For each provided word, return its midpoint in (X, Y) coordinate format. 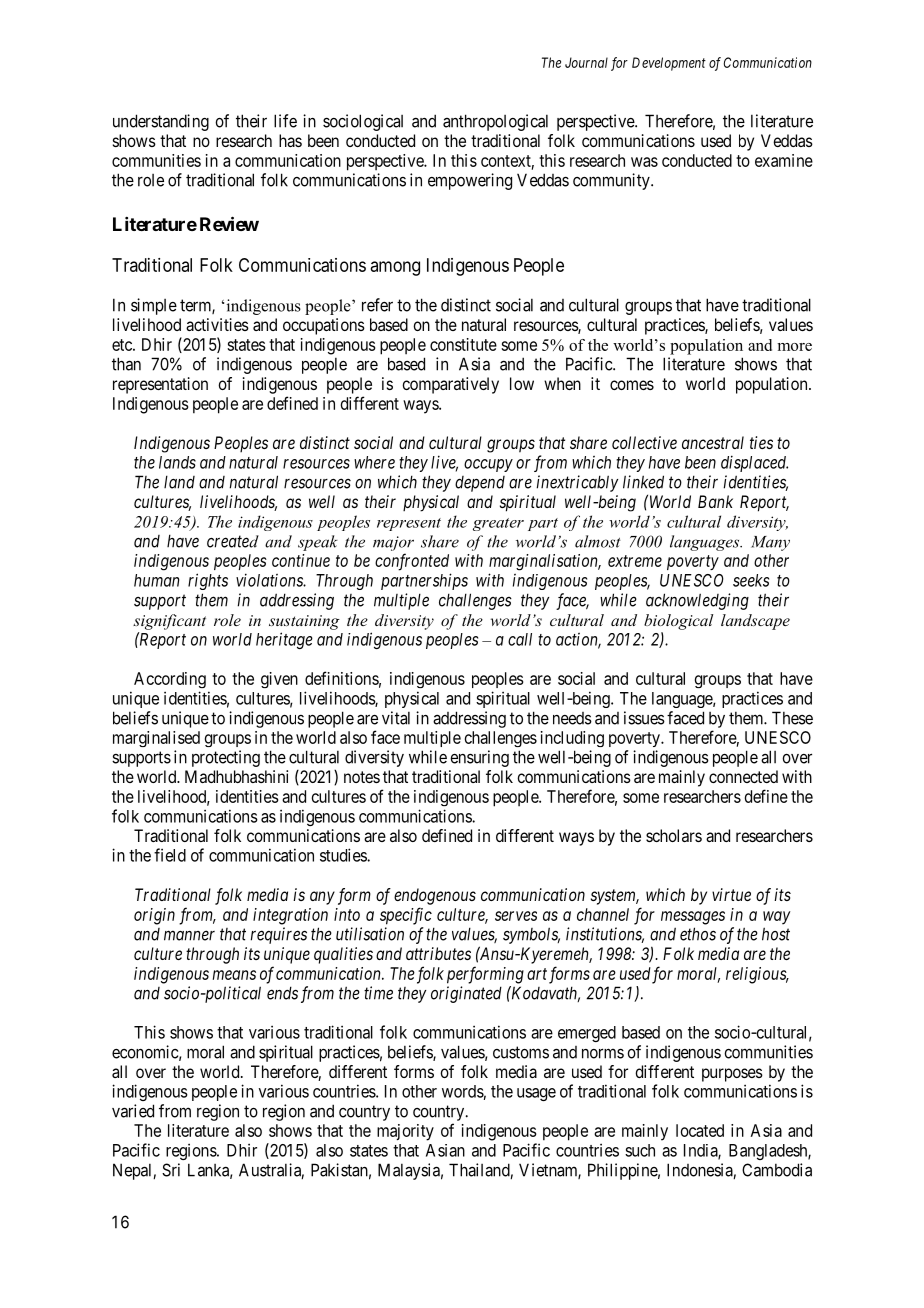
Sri (171, 1170)
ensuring (479, 758)
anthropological (495, 122)
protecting (226, 758)
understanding (161, 122)
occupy (488, 465)
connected (743, 776)
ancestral (713, 442)
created (233, 541)
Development (669, 64)
